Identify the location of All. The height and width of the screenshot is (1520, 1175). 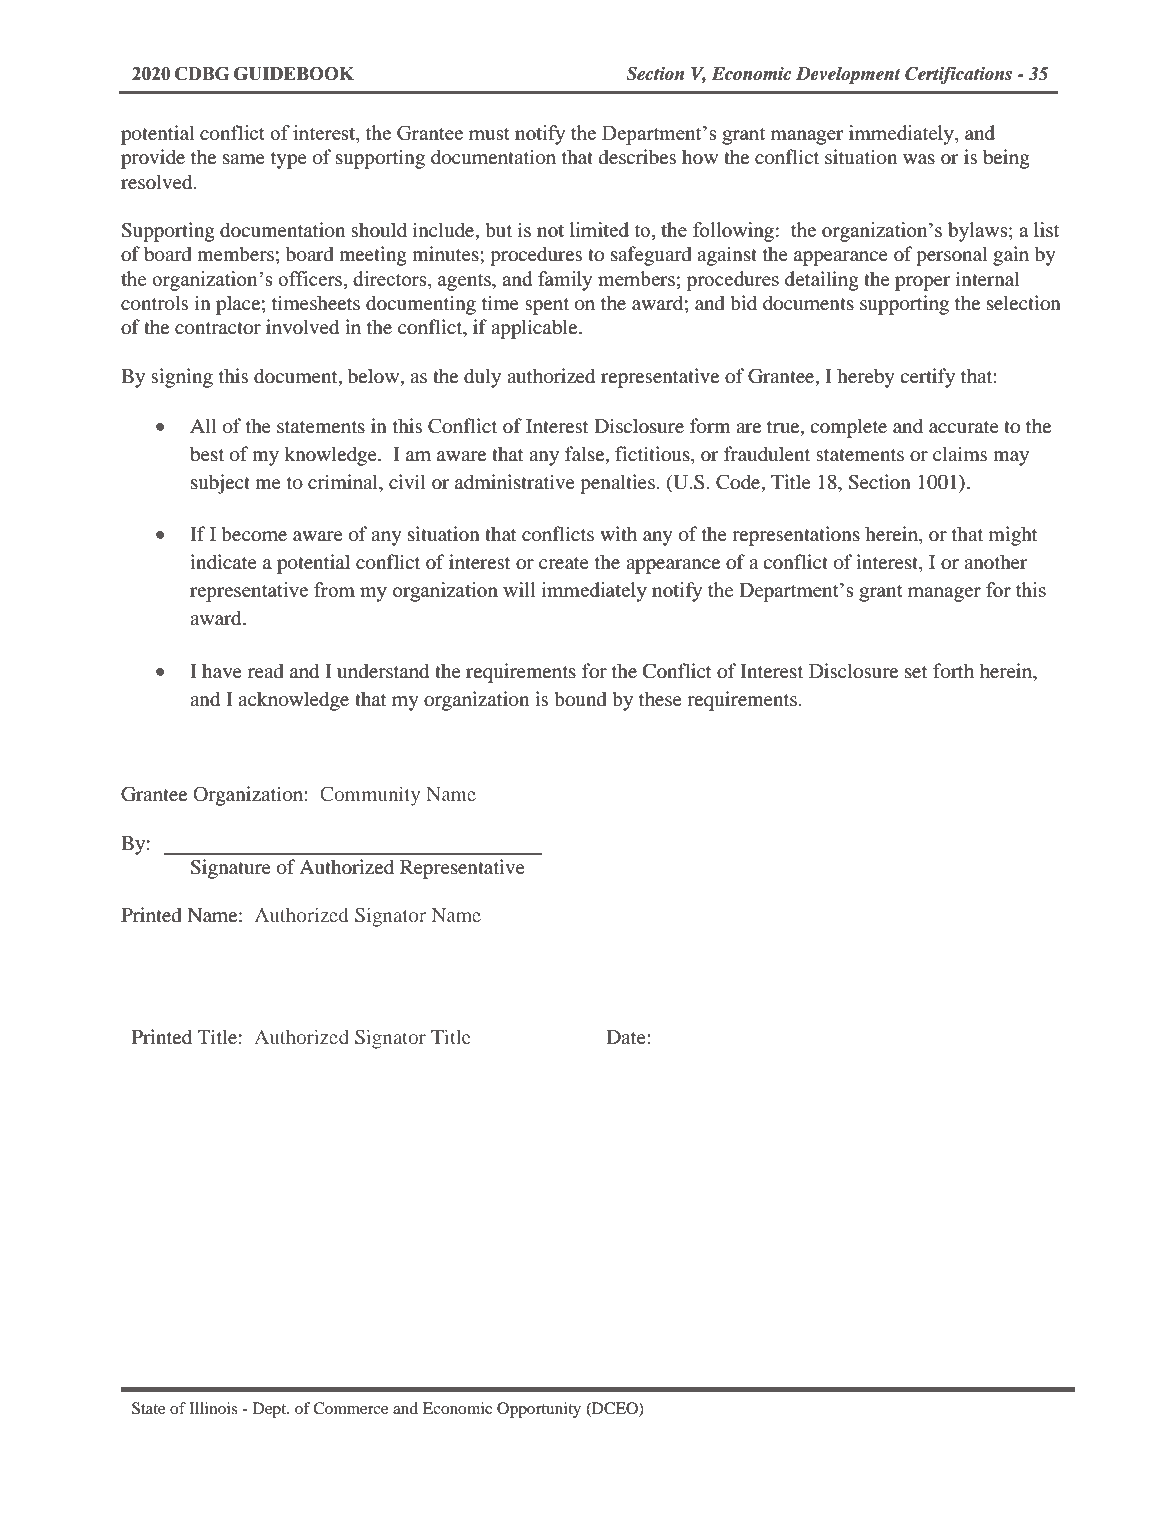
(203, 425).
